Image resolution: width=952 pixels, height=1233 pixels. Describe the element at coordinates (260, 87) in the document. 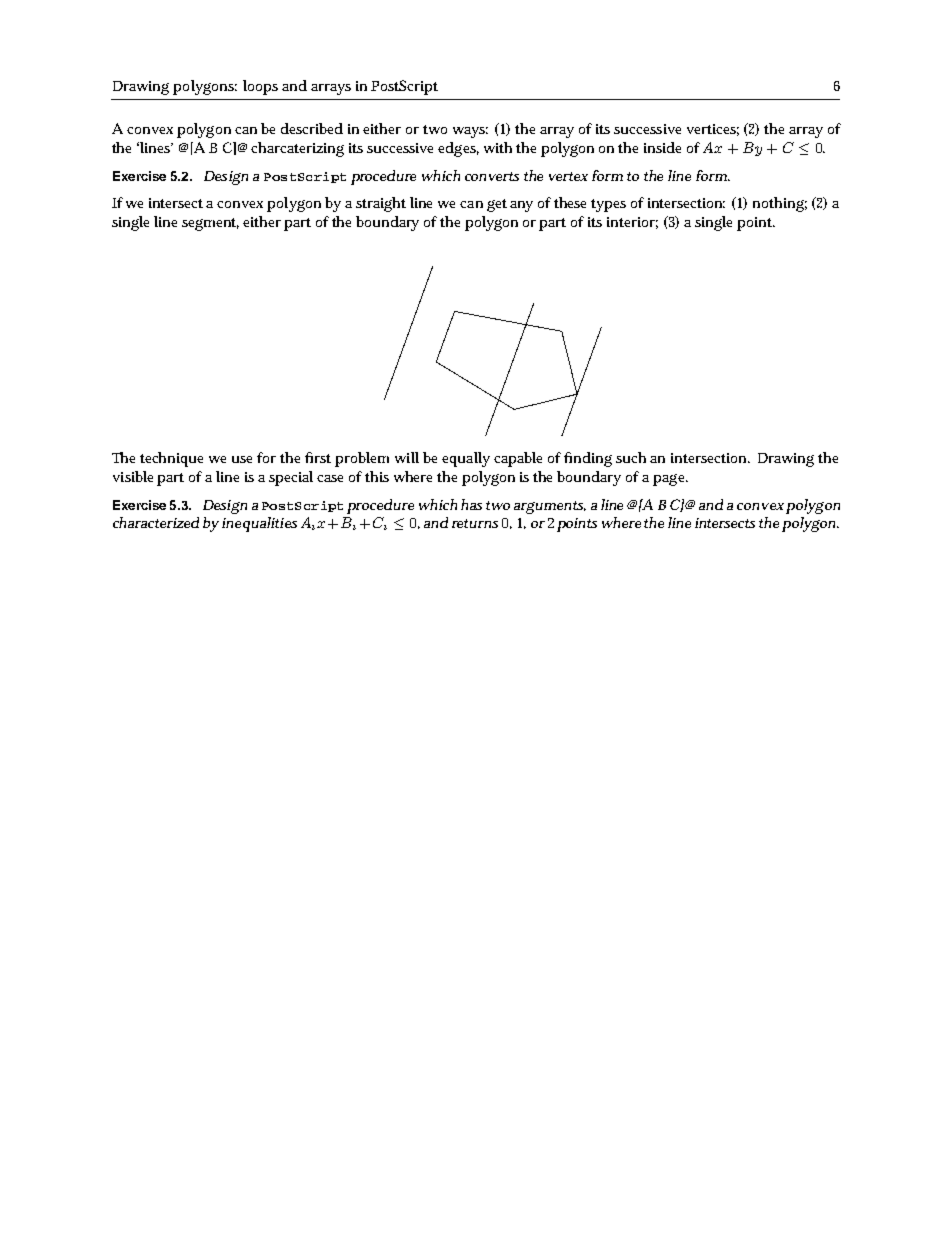

I see `loops` at that location.
